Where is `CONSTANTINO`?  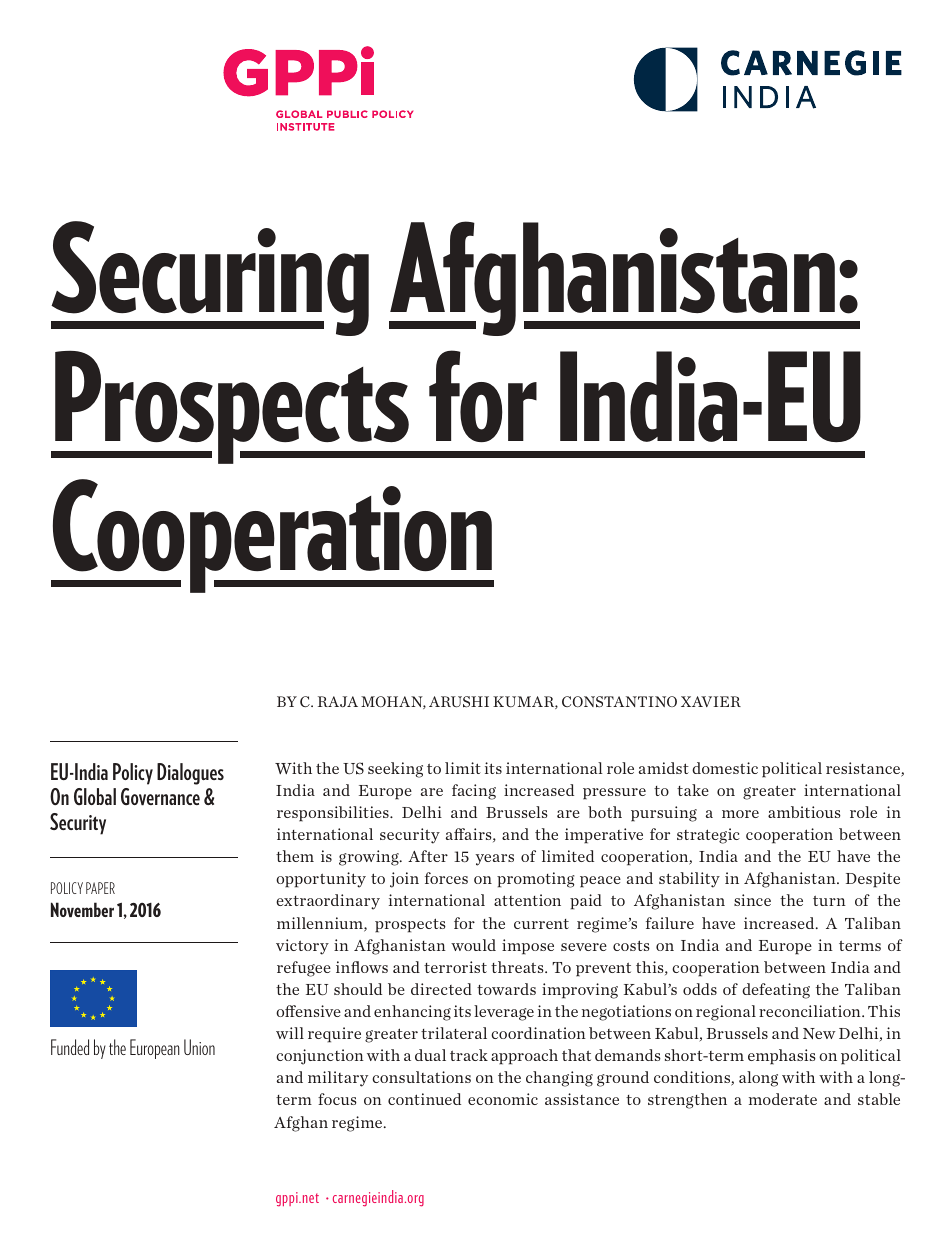
CONSTANTINO is located at coordinates (619, 701).
